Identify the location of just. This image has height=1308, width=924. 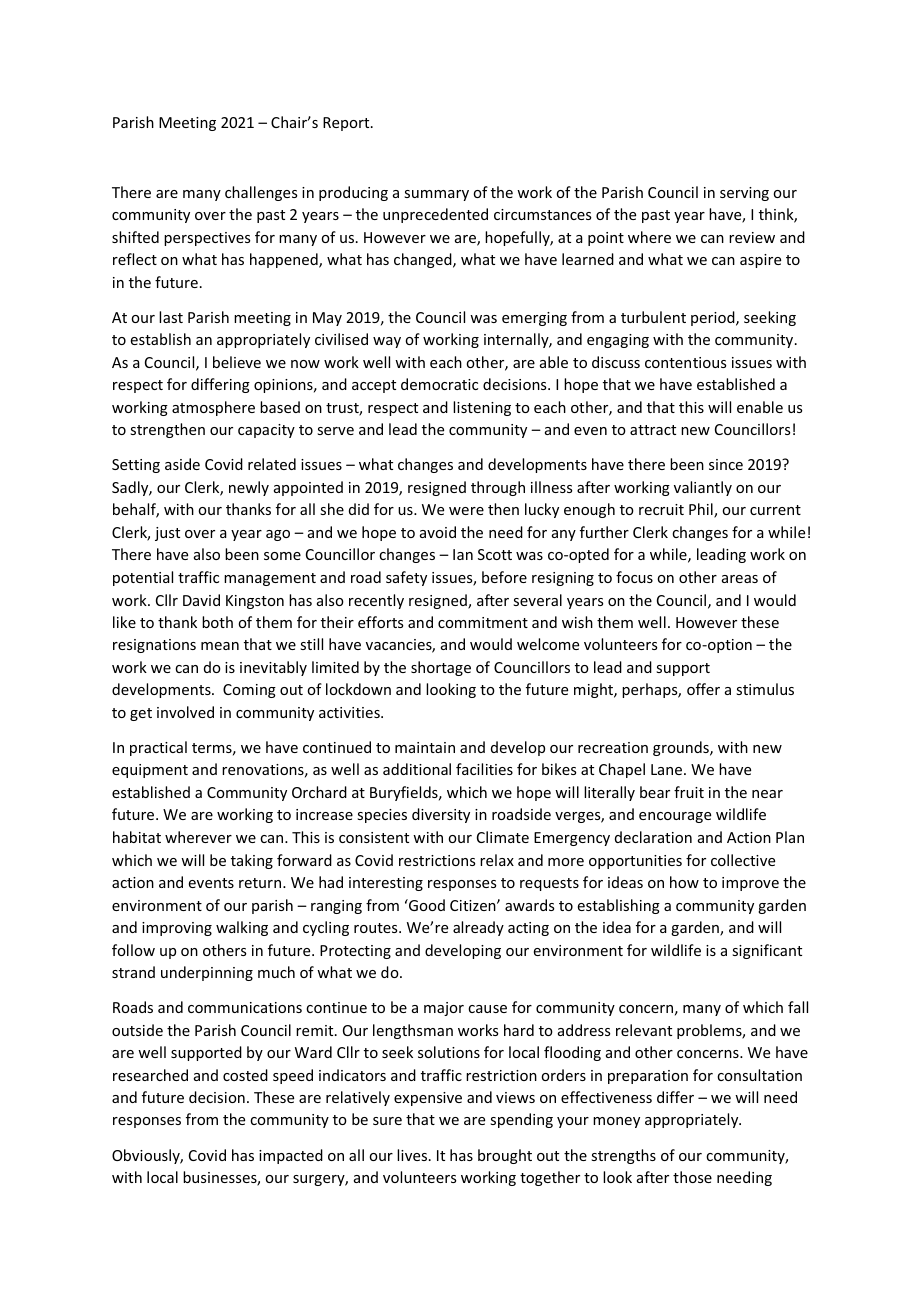
(167, 534).
